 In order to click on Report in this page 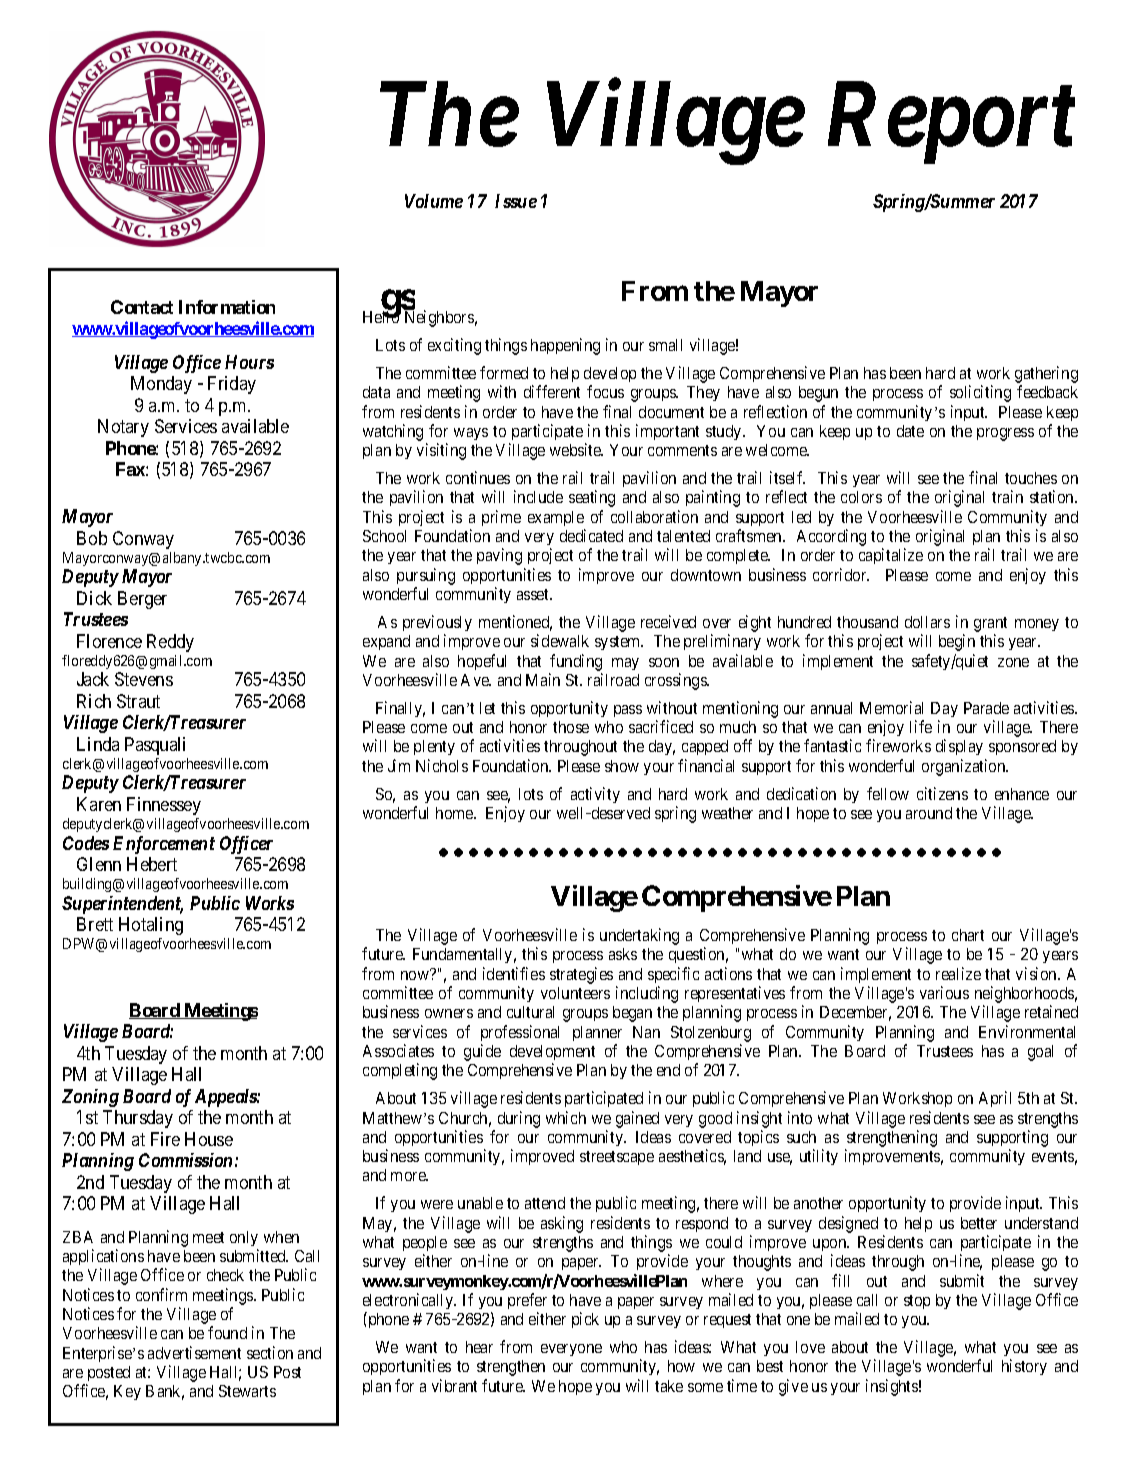, I will do `click(951, 124)`.
